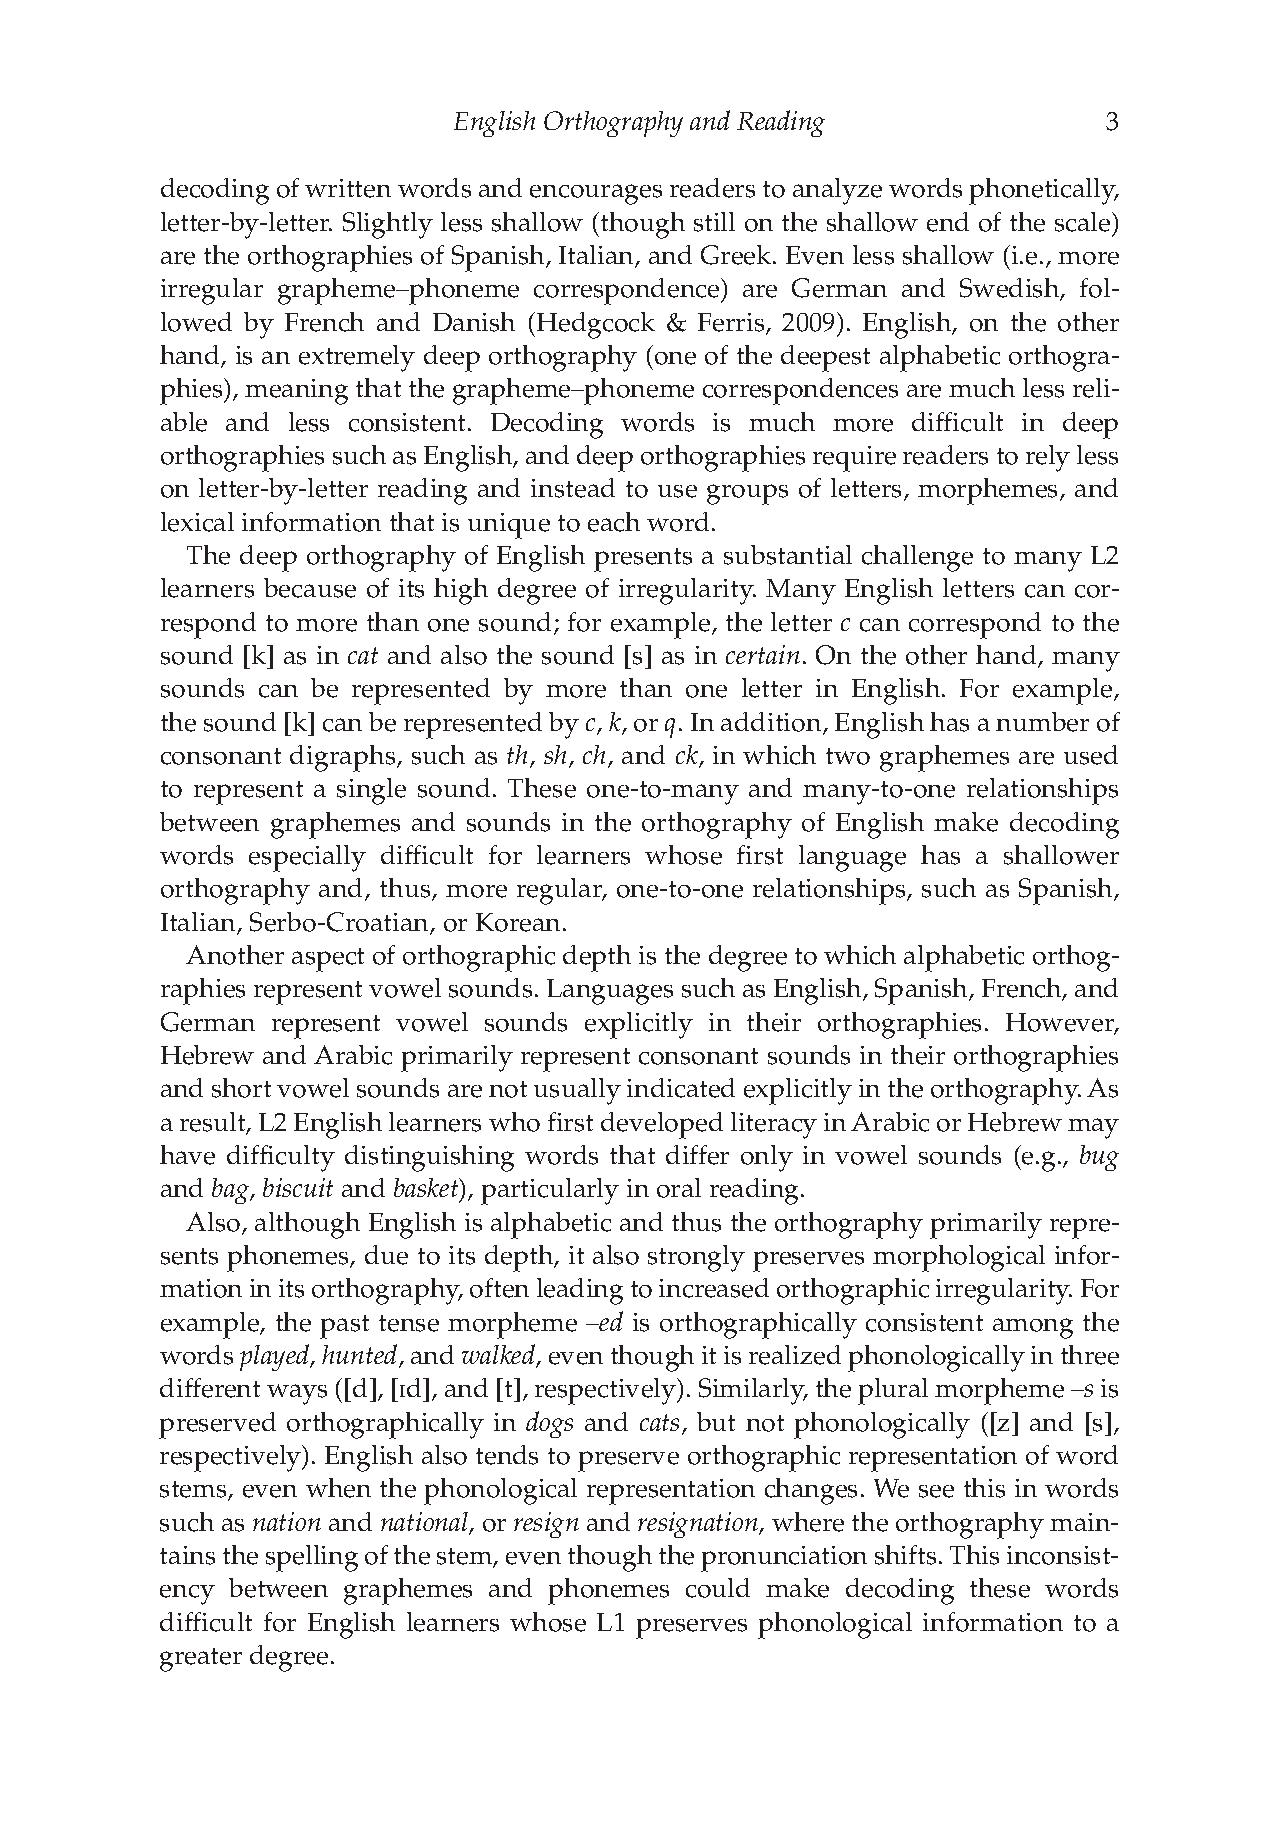 The width and height of the screenshot is (1286, 1842). Describe the element at coordinates (312, 1558) in the screenshot. I see `spelling` at that location.
